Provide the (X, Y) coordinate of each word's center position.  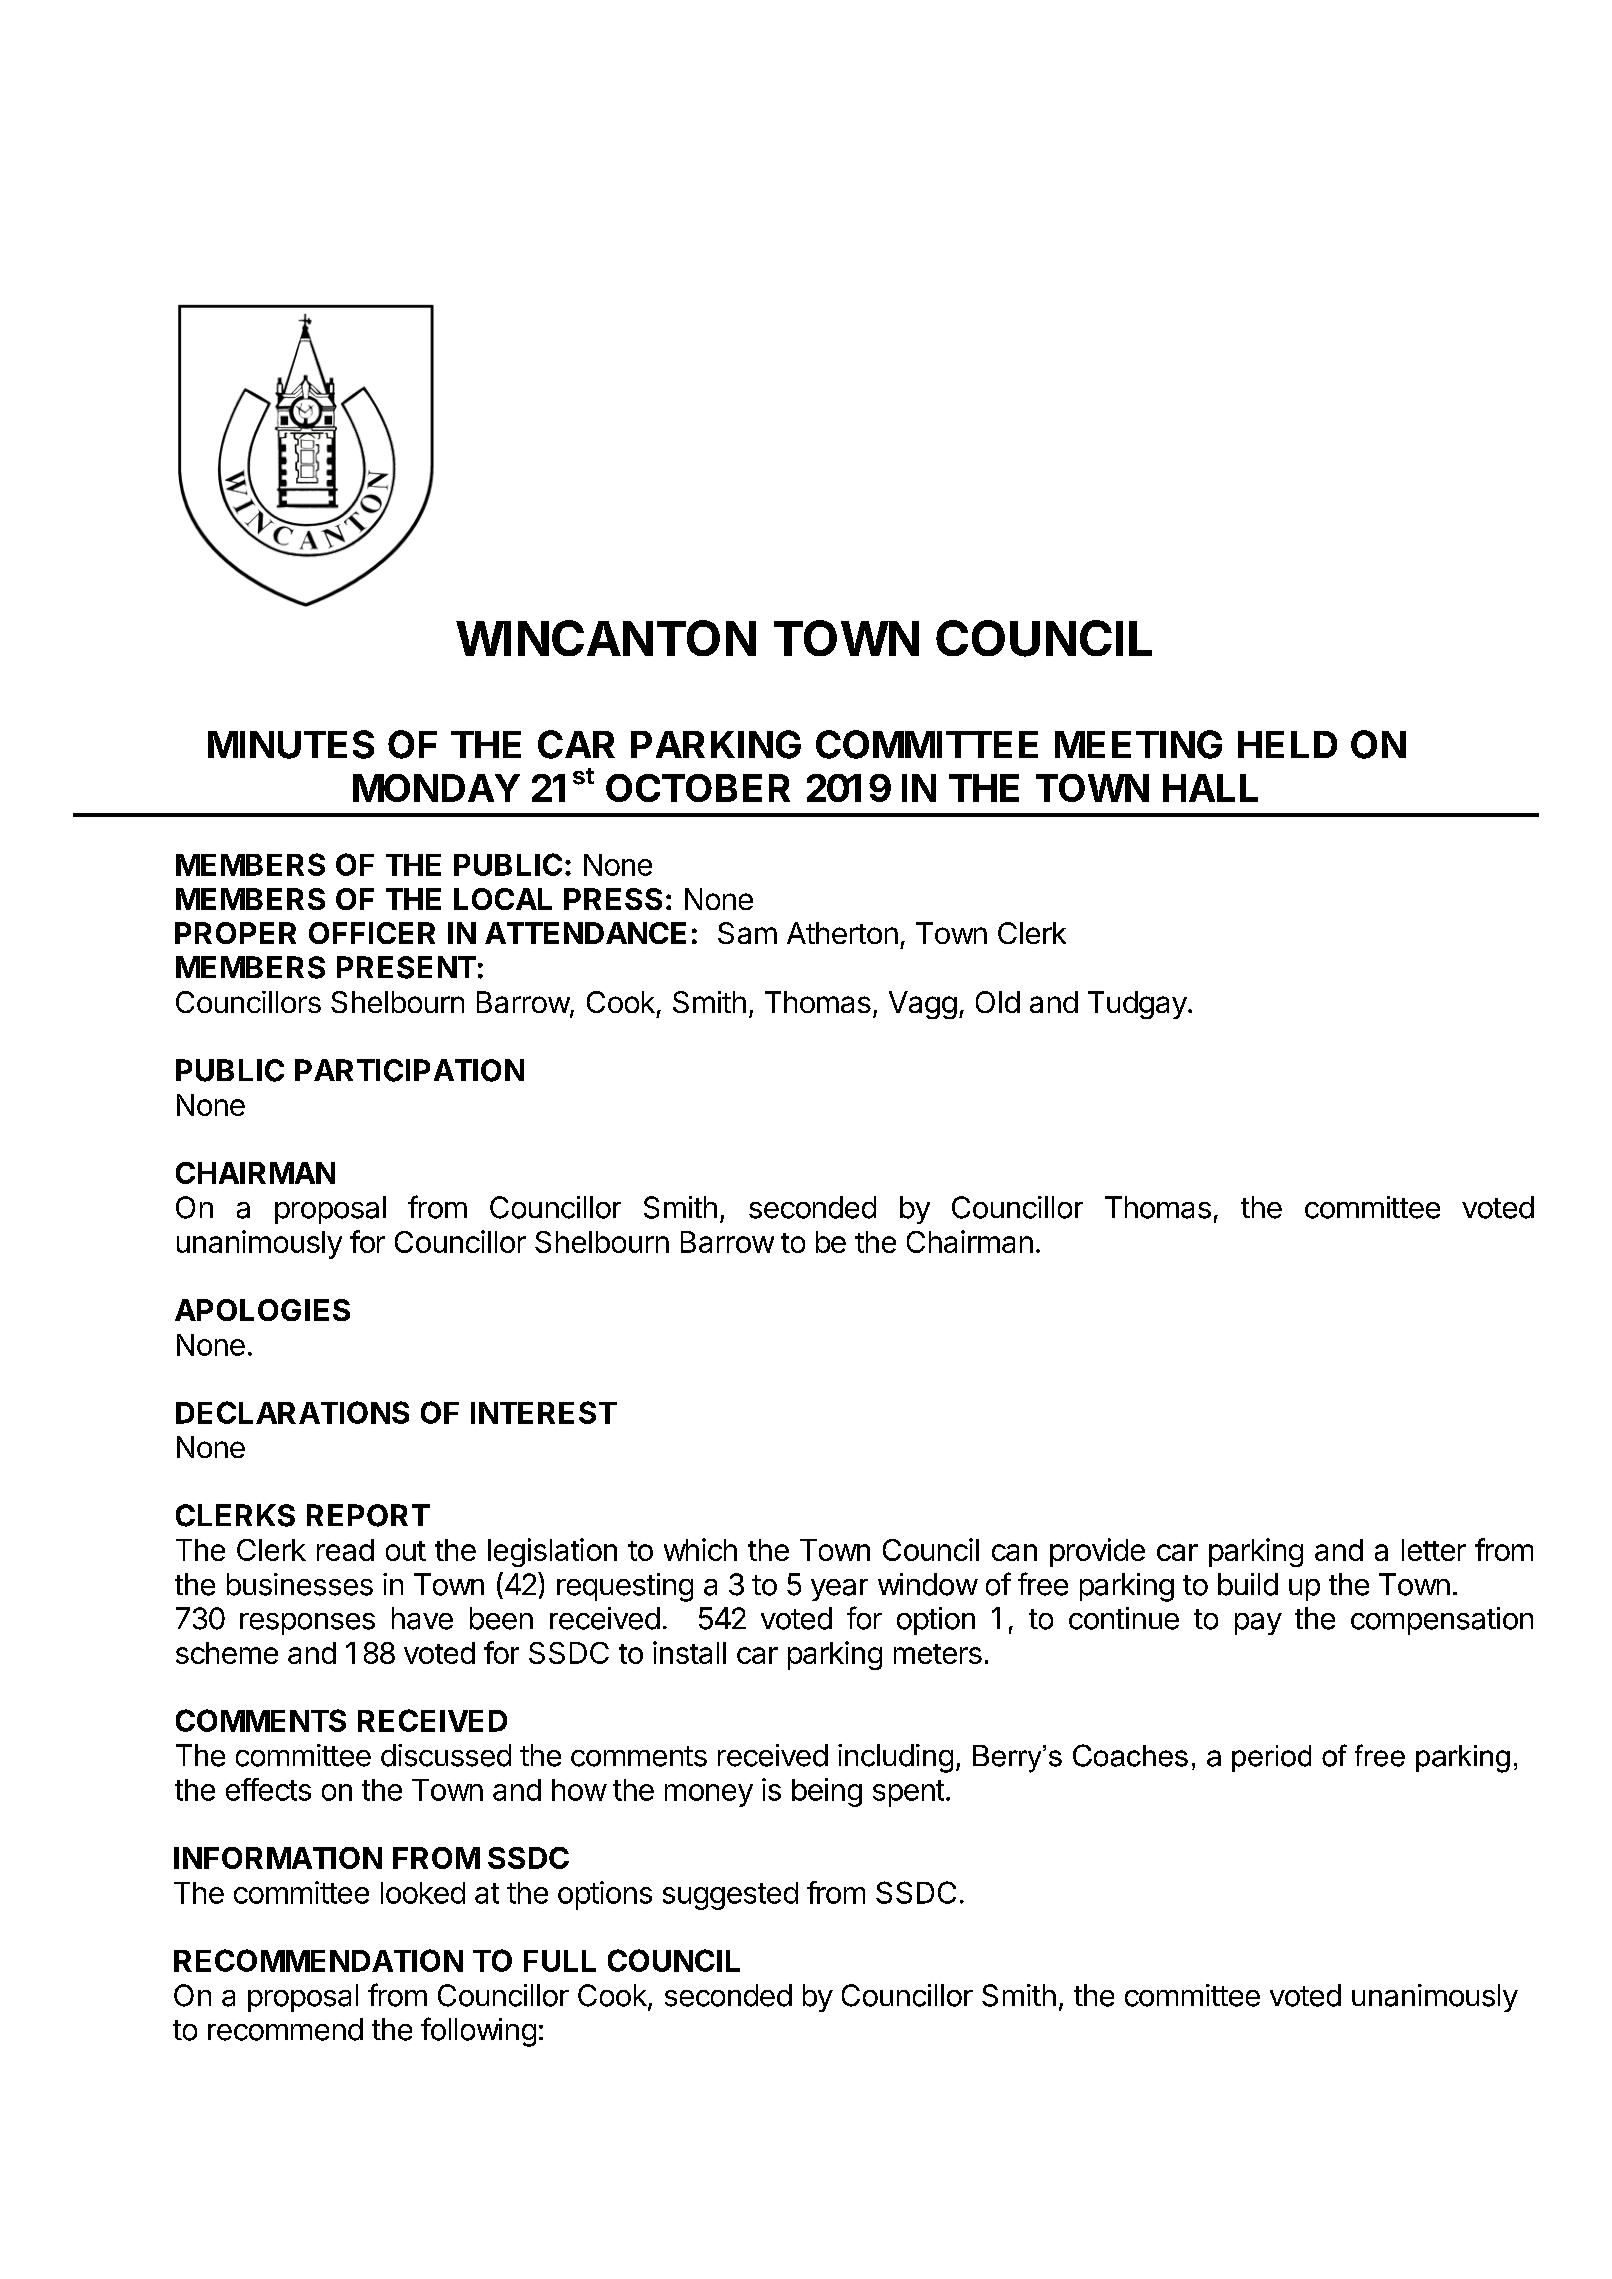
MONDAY (436, 788)
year (839, 1590)
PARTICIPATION (409, 1070)
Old (998, 1002)
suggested (730, 1896)
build (1248, 1584)
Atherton (842, 933)
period (1271, 1758)
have (422, 1618)
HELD (1287, 744)
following (478, 2032)
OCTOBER (698, 788)
